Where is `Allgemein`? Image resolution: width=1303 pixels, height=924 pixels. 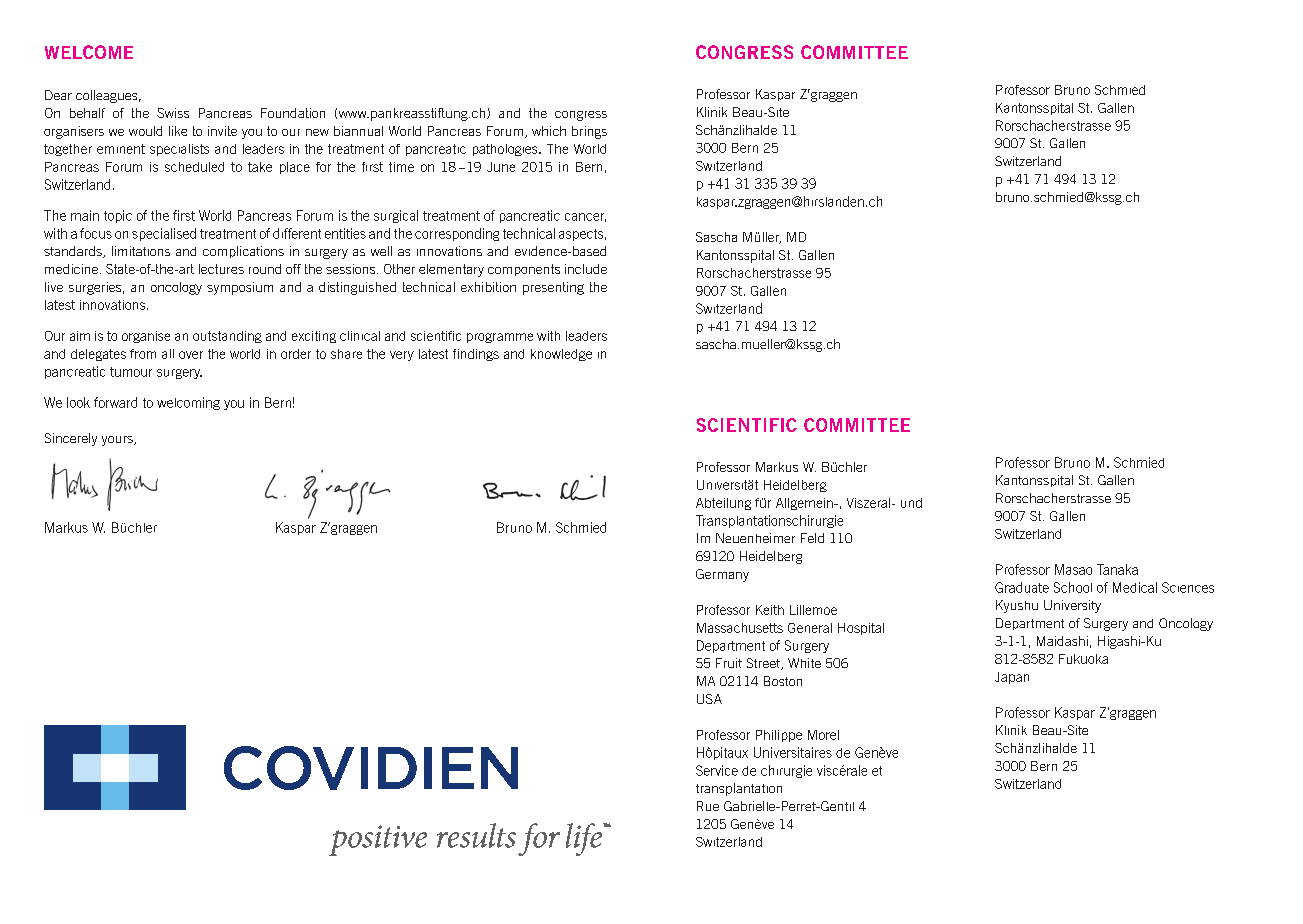 Allgemein is located at coordinates (805, 504).
